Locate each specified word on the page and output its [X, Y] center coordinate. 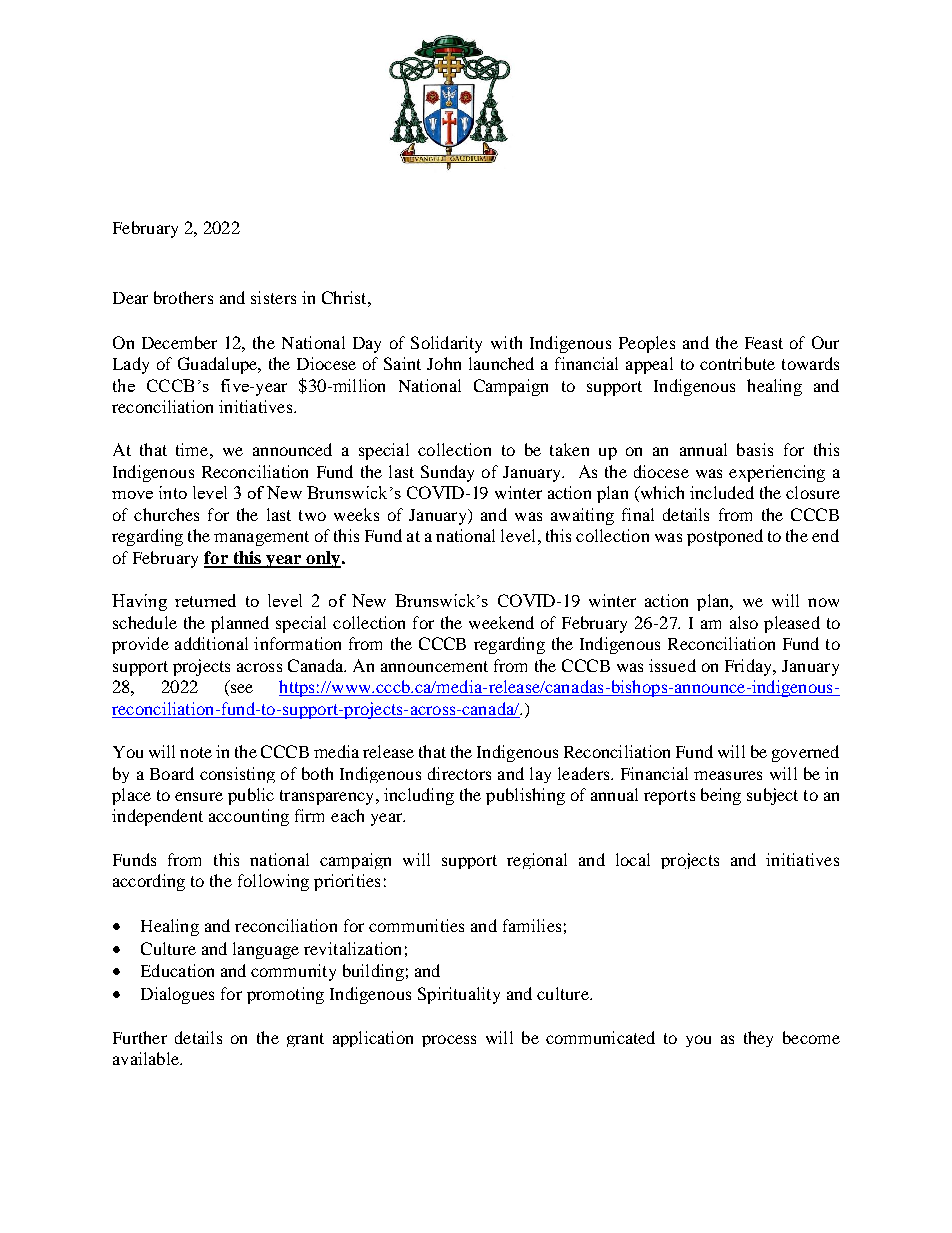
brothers [183, 297]
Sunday [447, 473]
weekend [501, 622]
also [744, 622]
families [532, 925]
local [633, 859]
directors [459, 773]
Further [140, 1037]
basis [755, 449]
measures [728, 775]
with [506, 342]
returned [205, 600]
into [173, 492]
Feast [764, 343]
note [196, 752]
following [273, 882]
